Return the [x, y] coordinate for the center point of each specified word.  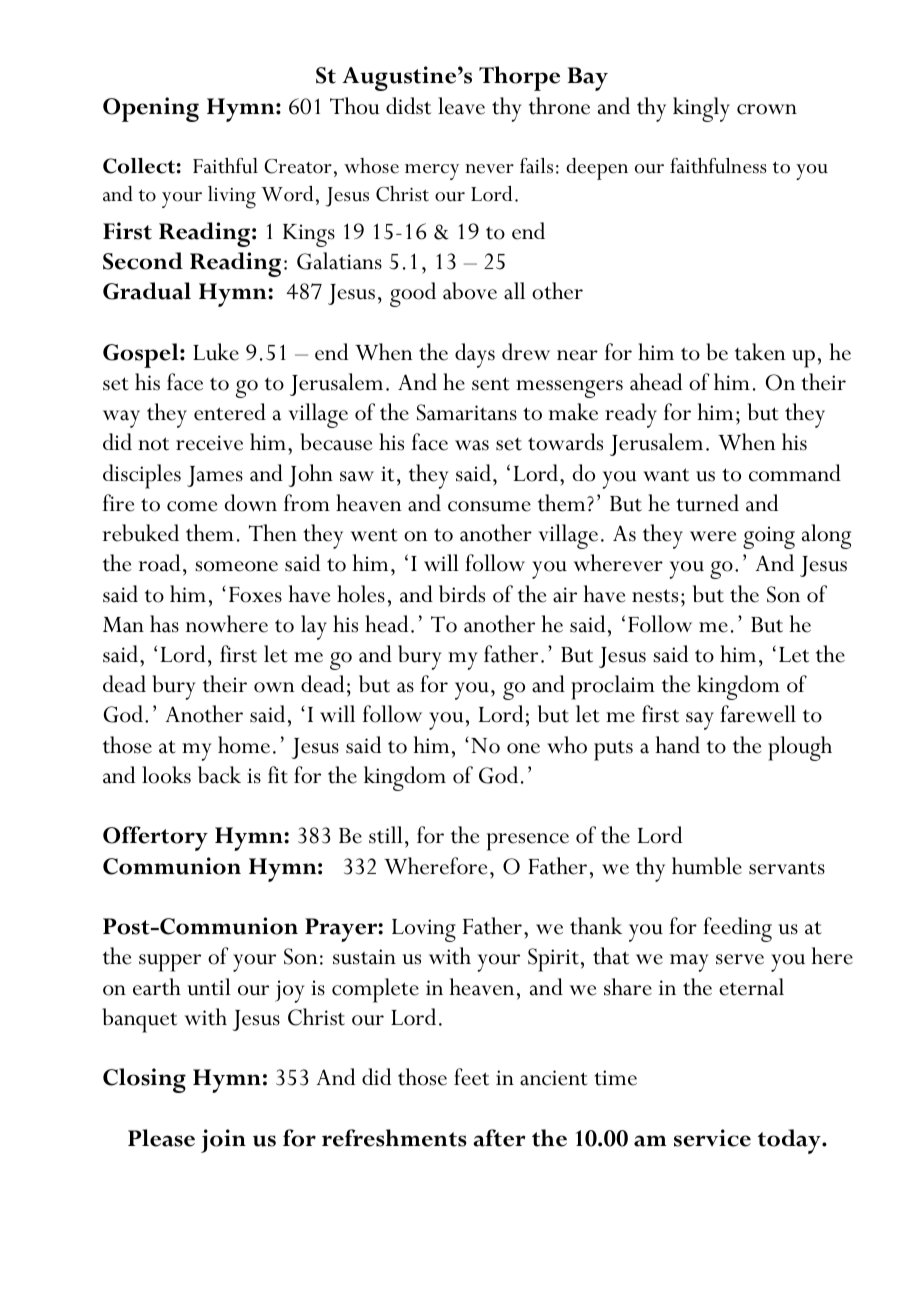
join [223, 1141]
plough [800, 748]
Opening [151, 109]
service [712, 1138]
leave [461, 106]
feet [471, 1077]
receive [209, 443]
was [472, 445]
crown [767, 109]
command [795, 473]
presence [528, 842]
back [219, 775]
